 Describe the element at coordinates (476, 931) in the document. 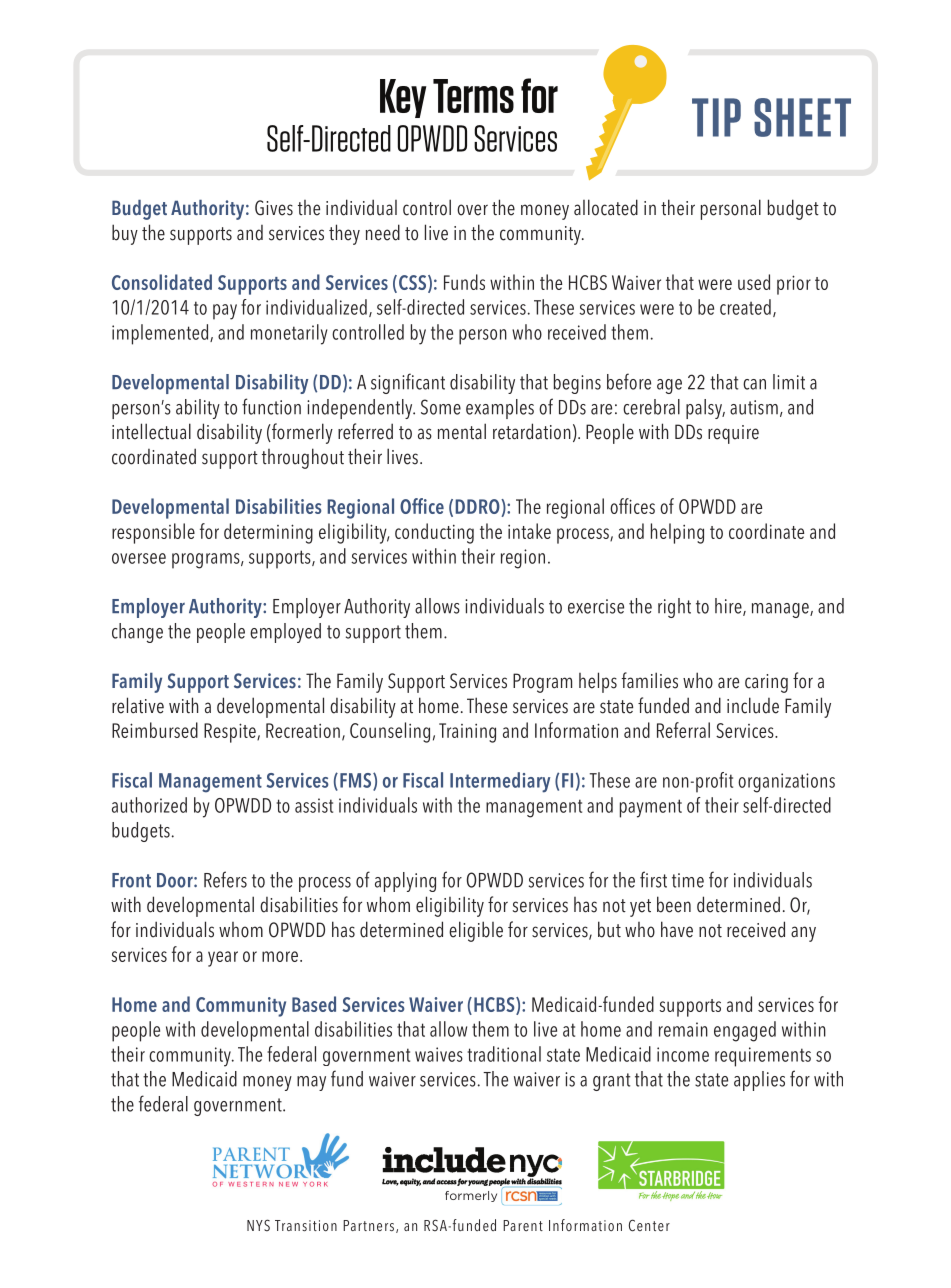

I see `eligible` at that location.
